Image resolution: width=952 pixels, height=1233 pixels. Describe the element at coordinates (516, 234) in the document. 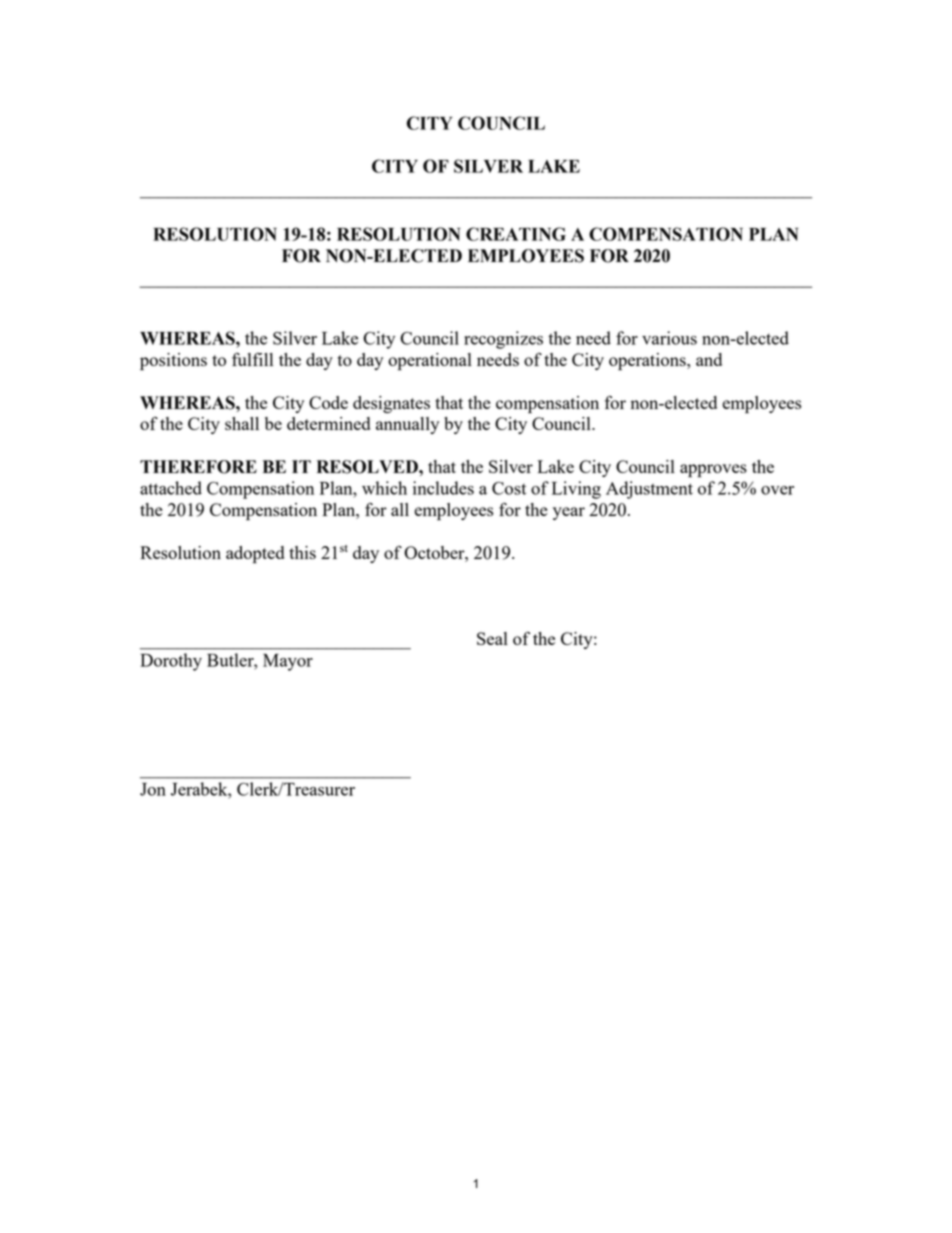

I see `CREATING` at that location.
